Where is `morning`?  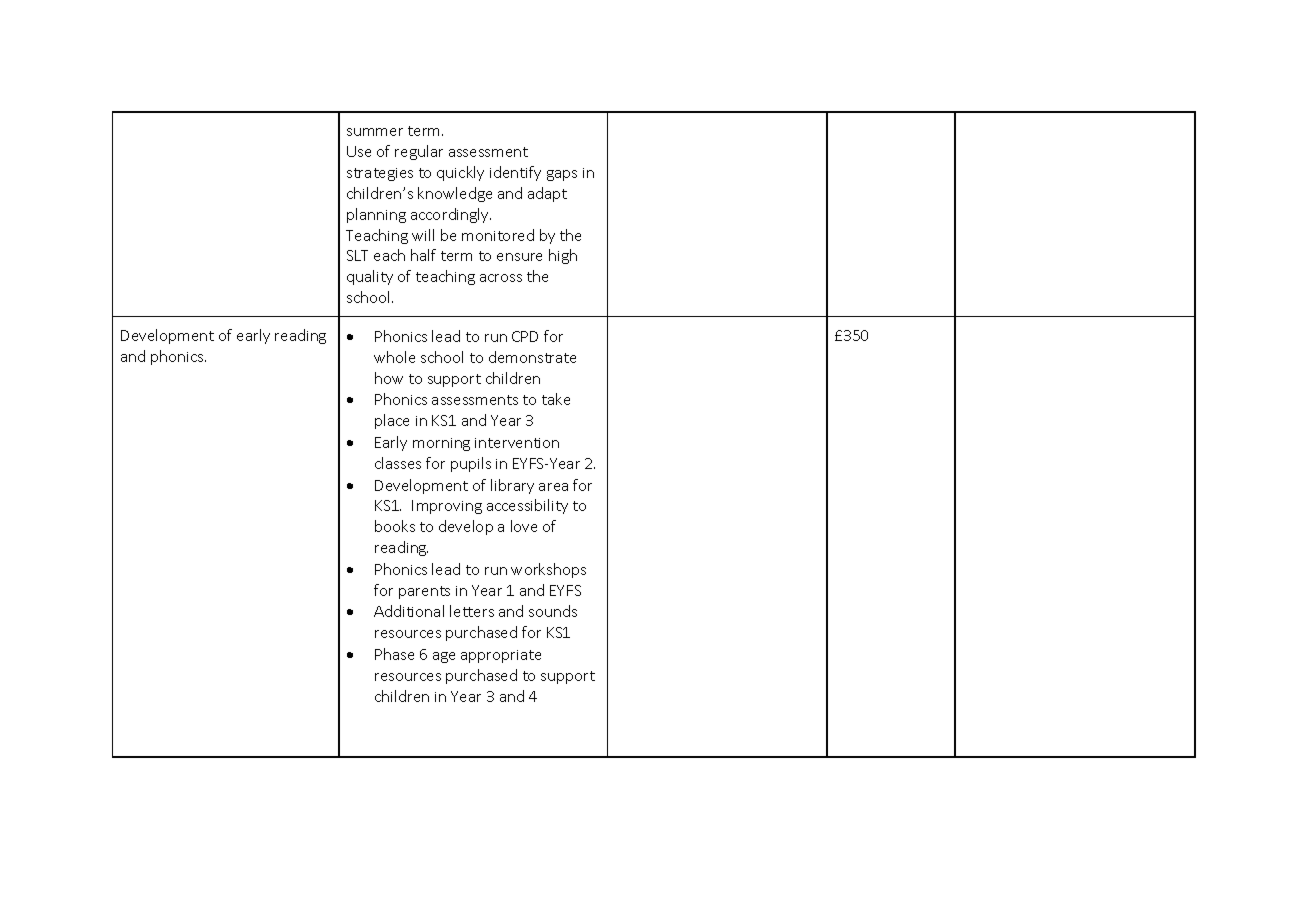
morning is located at coordinates (441, 444).
